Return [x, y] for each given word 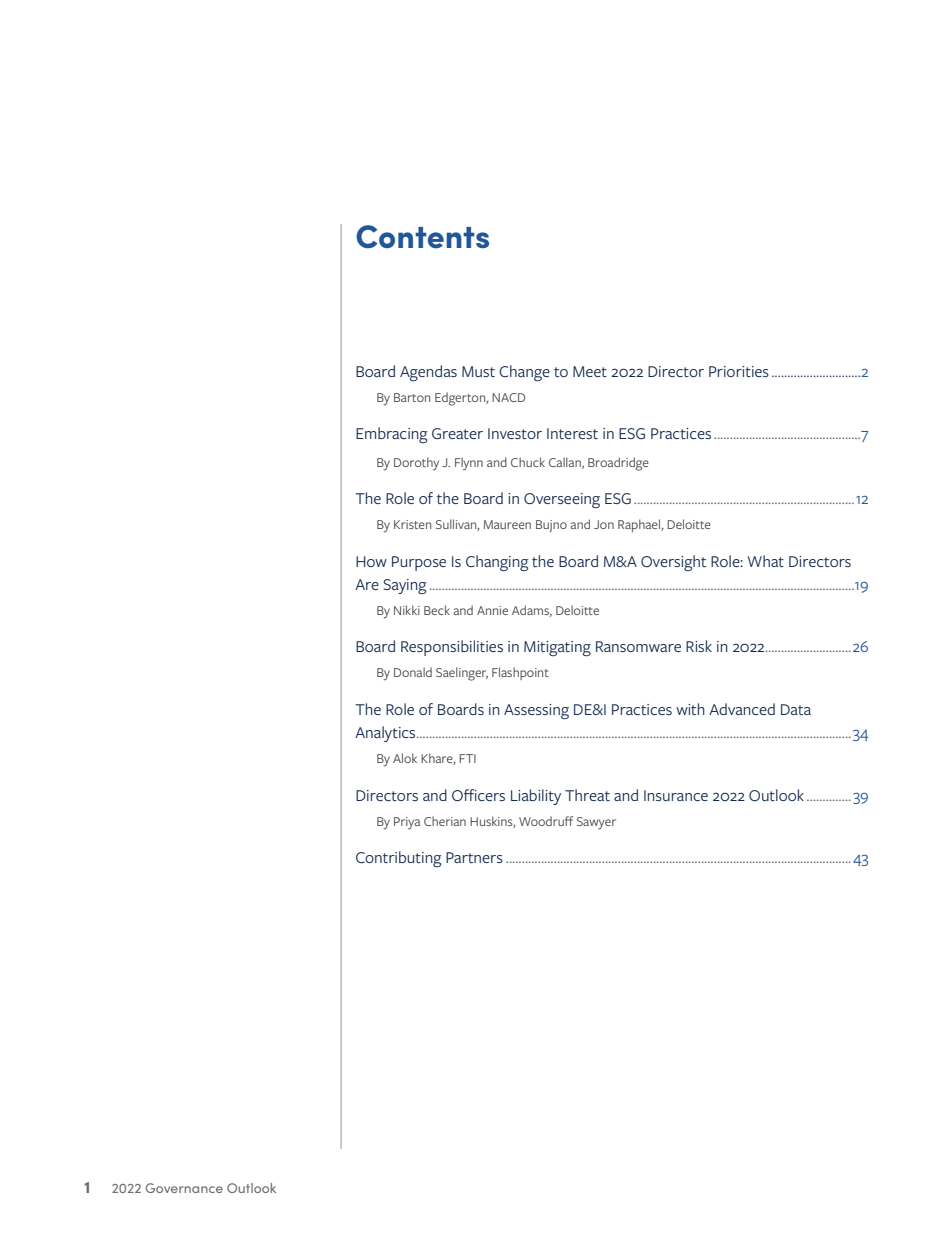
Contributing [399, 859]
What [766, 561]
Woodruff [546, 821]
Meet [590, 371]
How [371, 561]
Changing [497, 563]
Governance [184, 1188]
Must [478, 371]
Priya [407, 823]
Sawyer [596, 823]
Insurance [676, 795]
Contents [422, 237]
